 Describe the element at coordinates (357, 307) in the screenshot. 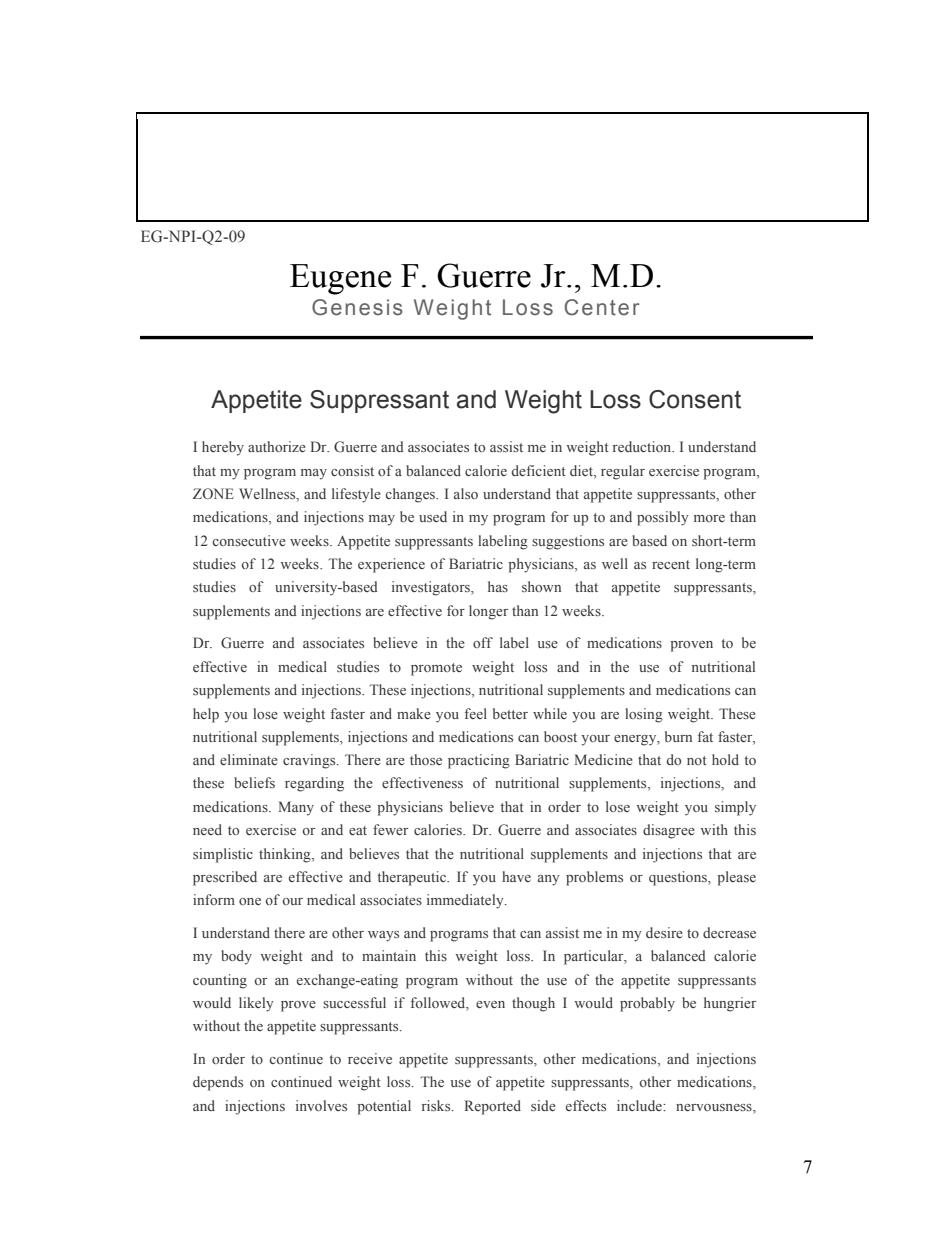

I see `Genesis` at that location.
